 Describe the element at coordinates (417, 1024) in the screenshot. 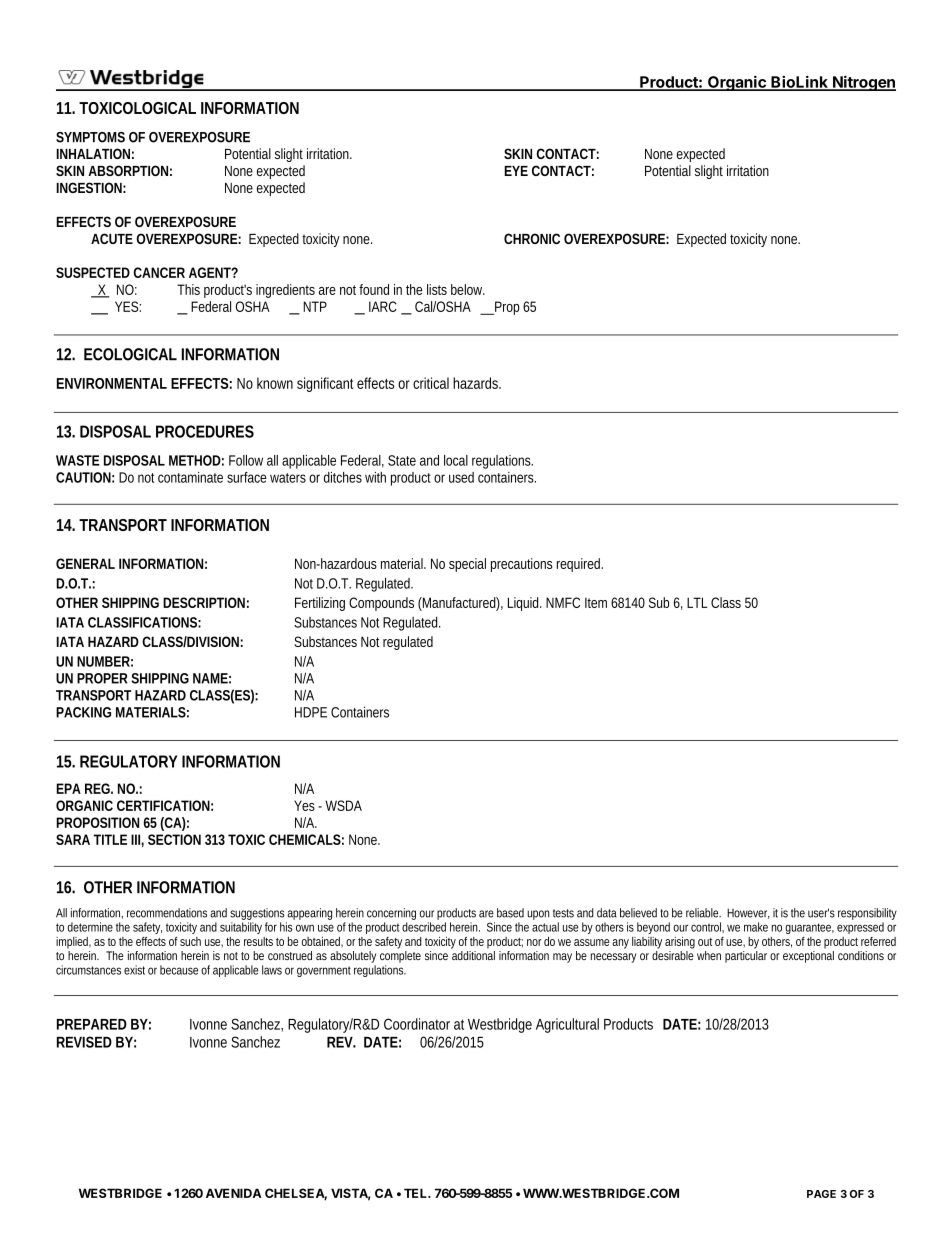

I see `Coordinator` at that location.
